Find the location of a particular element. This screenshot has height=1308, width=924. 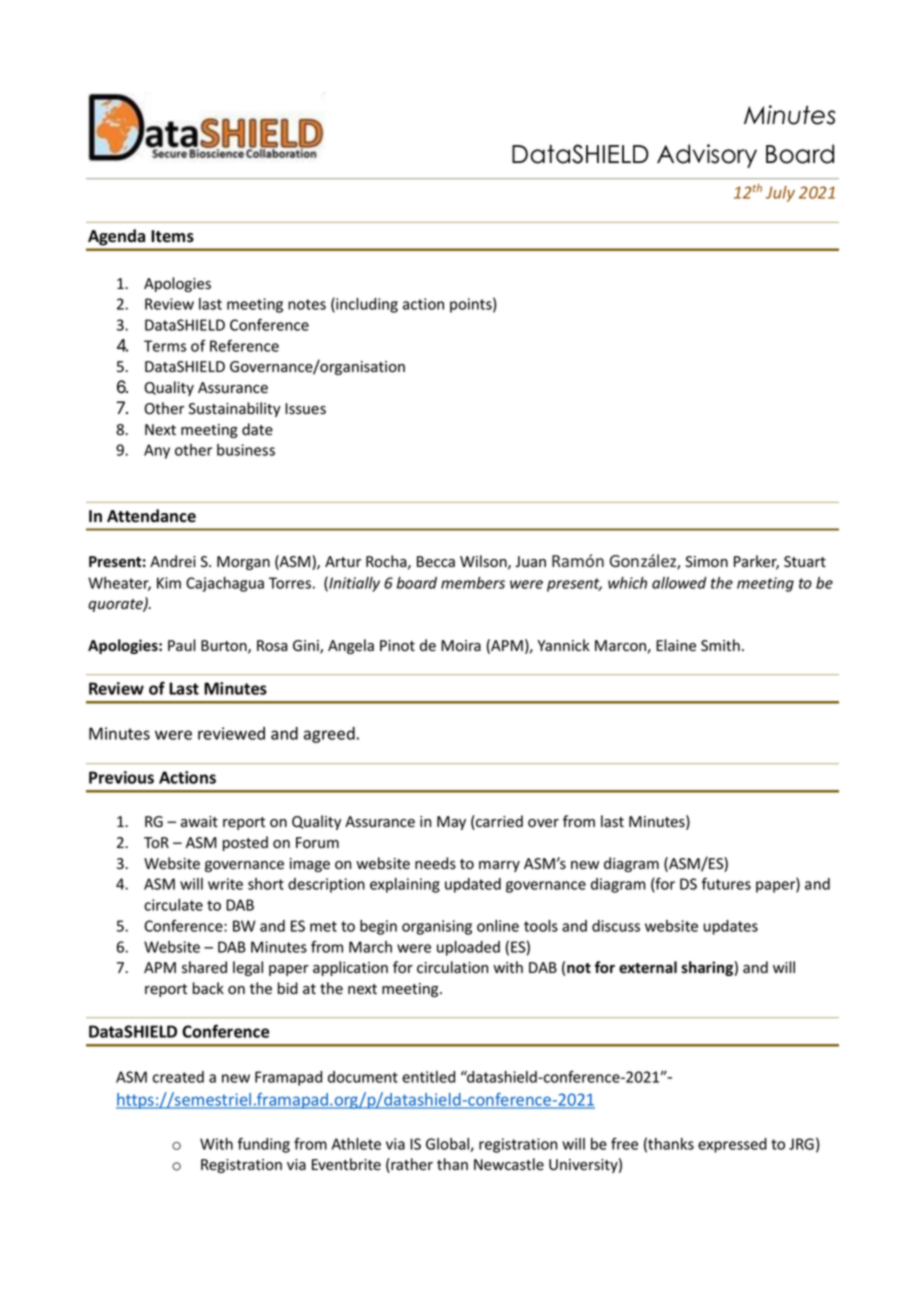

Simon is located at coordinates (706, 561).
